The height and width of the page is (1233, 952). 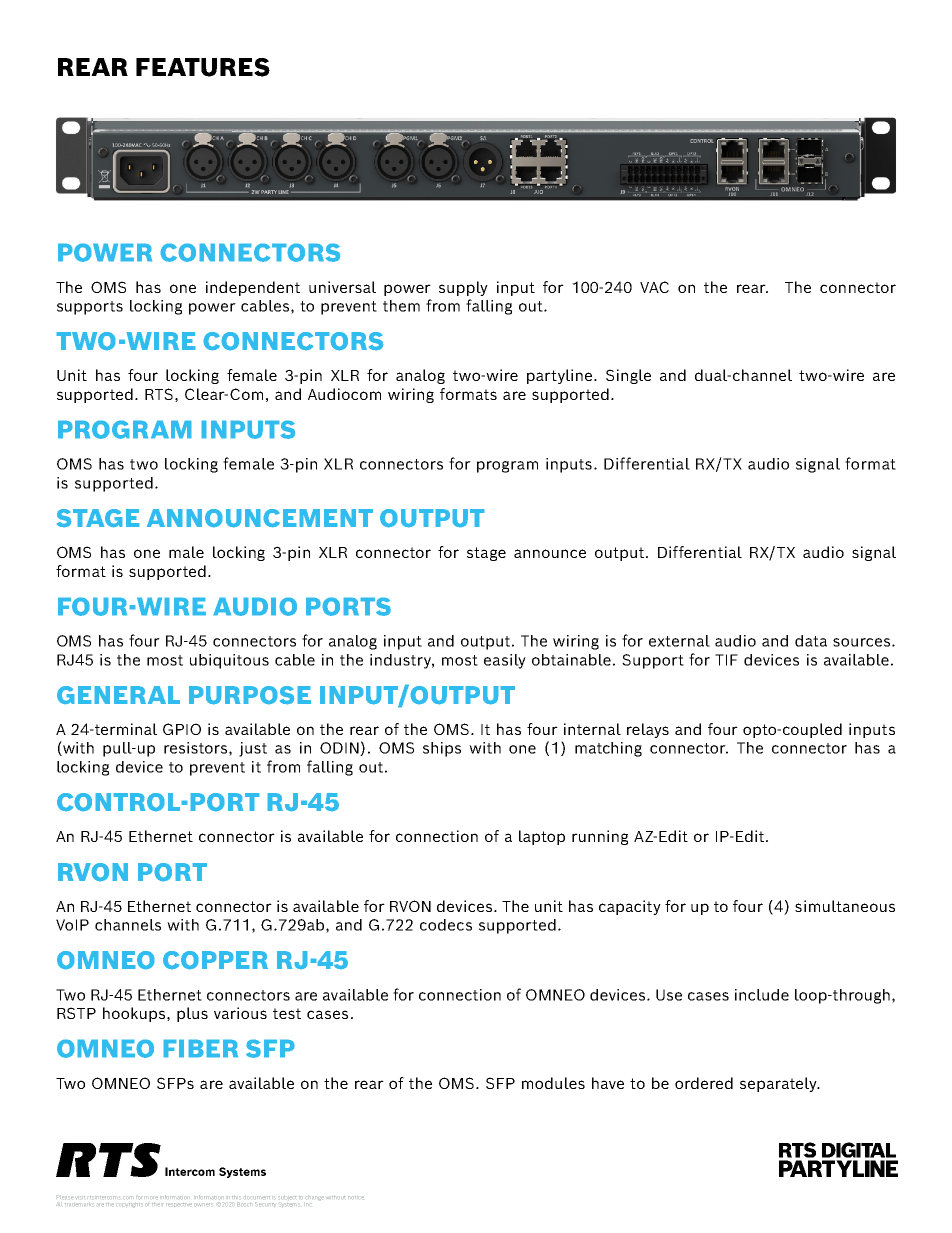 What do you see at coordinates (654, 287) in the page?
I see `VAC` at bounding box center [654, 287].
